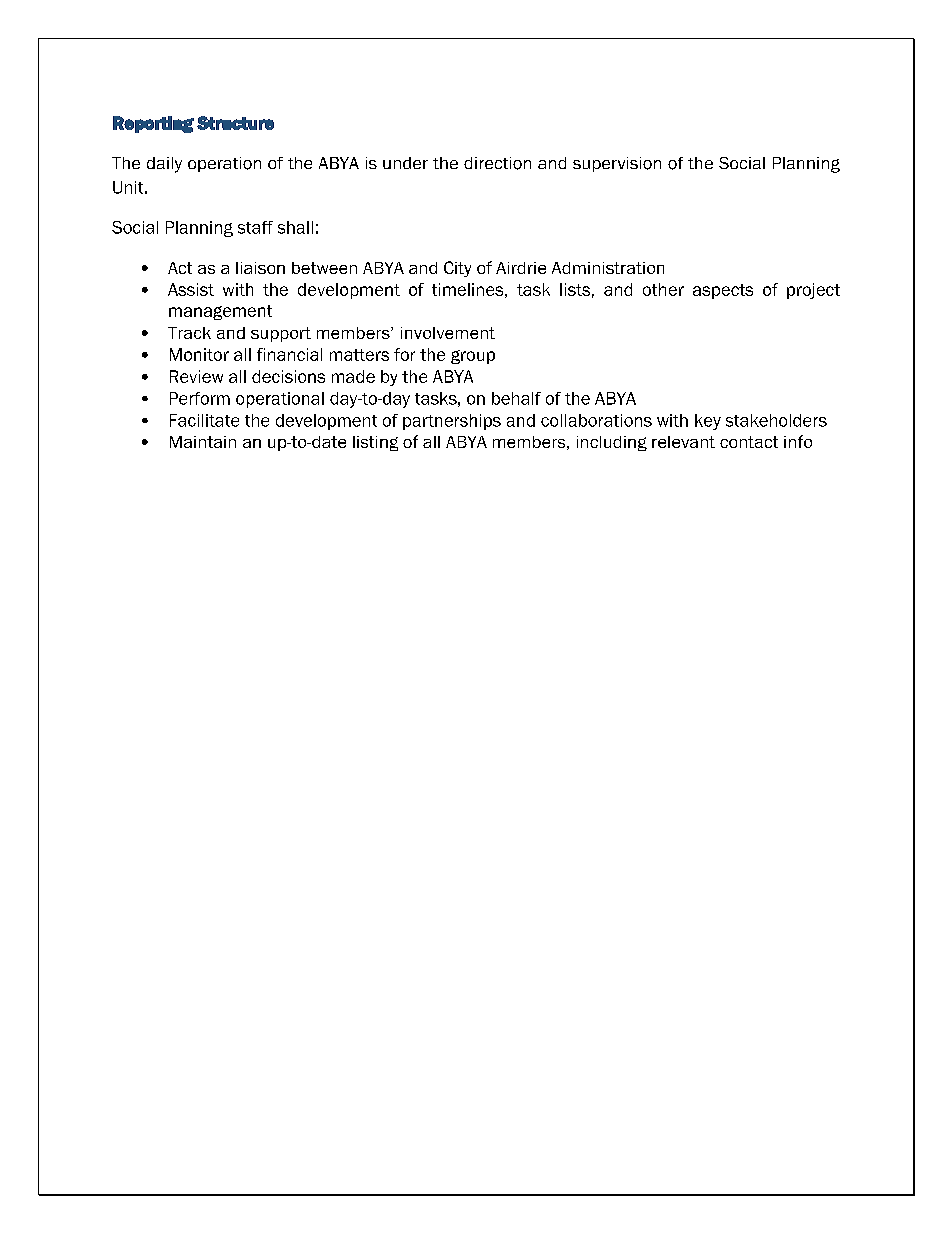  Describe the element at coordinates (452, 422) in the document. I see `partnerships` at that location.
